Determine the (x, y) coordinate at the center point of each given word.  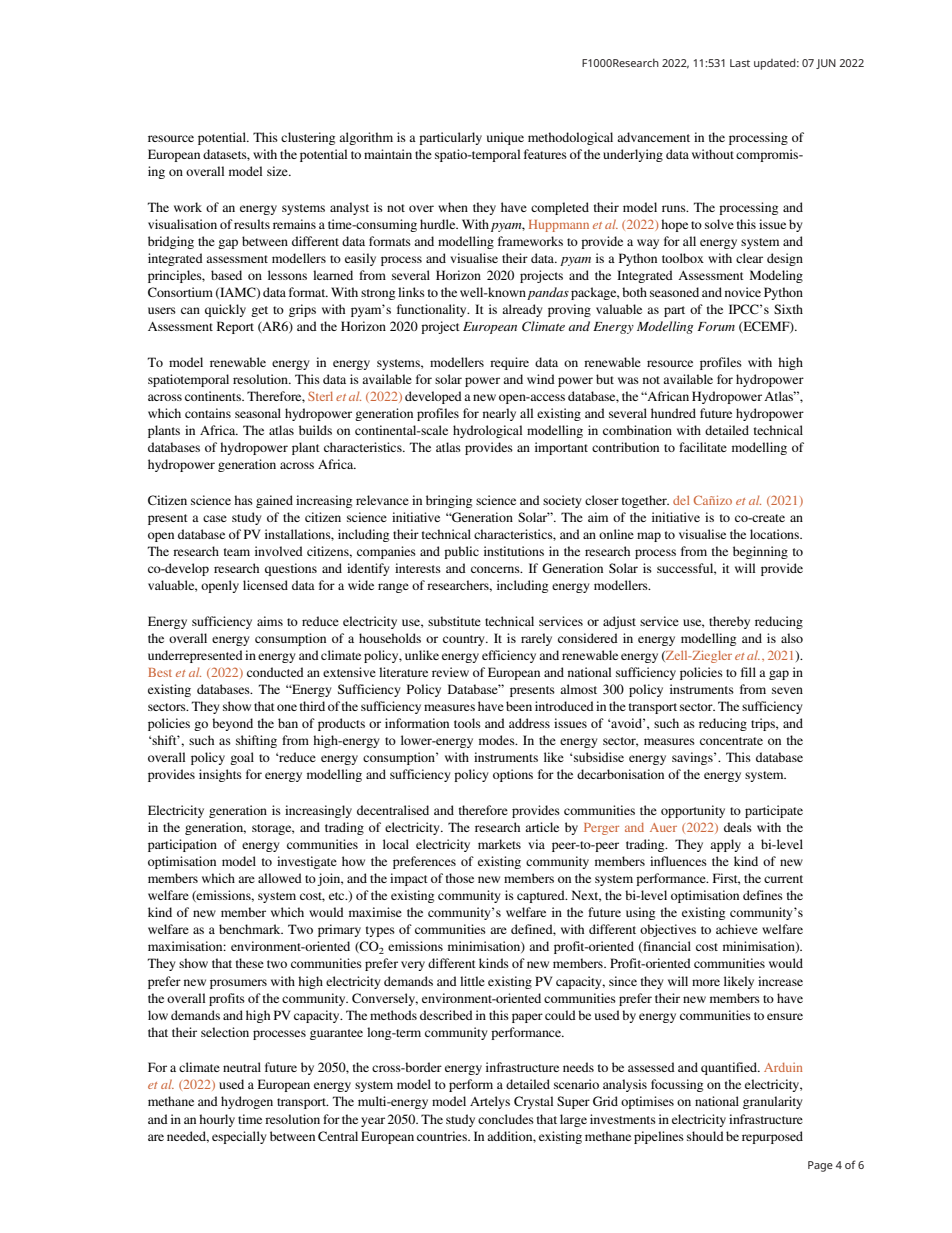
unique (505, 138)
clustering (308, 138)
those (460, 878)
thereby (729, 622)
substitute (454, 621)
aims (270, 621)
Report (235, 327)
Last (740, 63)
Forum (716, 326)
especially (239, 1137)
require (509, 363)
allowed (280, 878)
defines (763, 895)
